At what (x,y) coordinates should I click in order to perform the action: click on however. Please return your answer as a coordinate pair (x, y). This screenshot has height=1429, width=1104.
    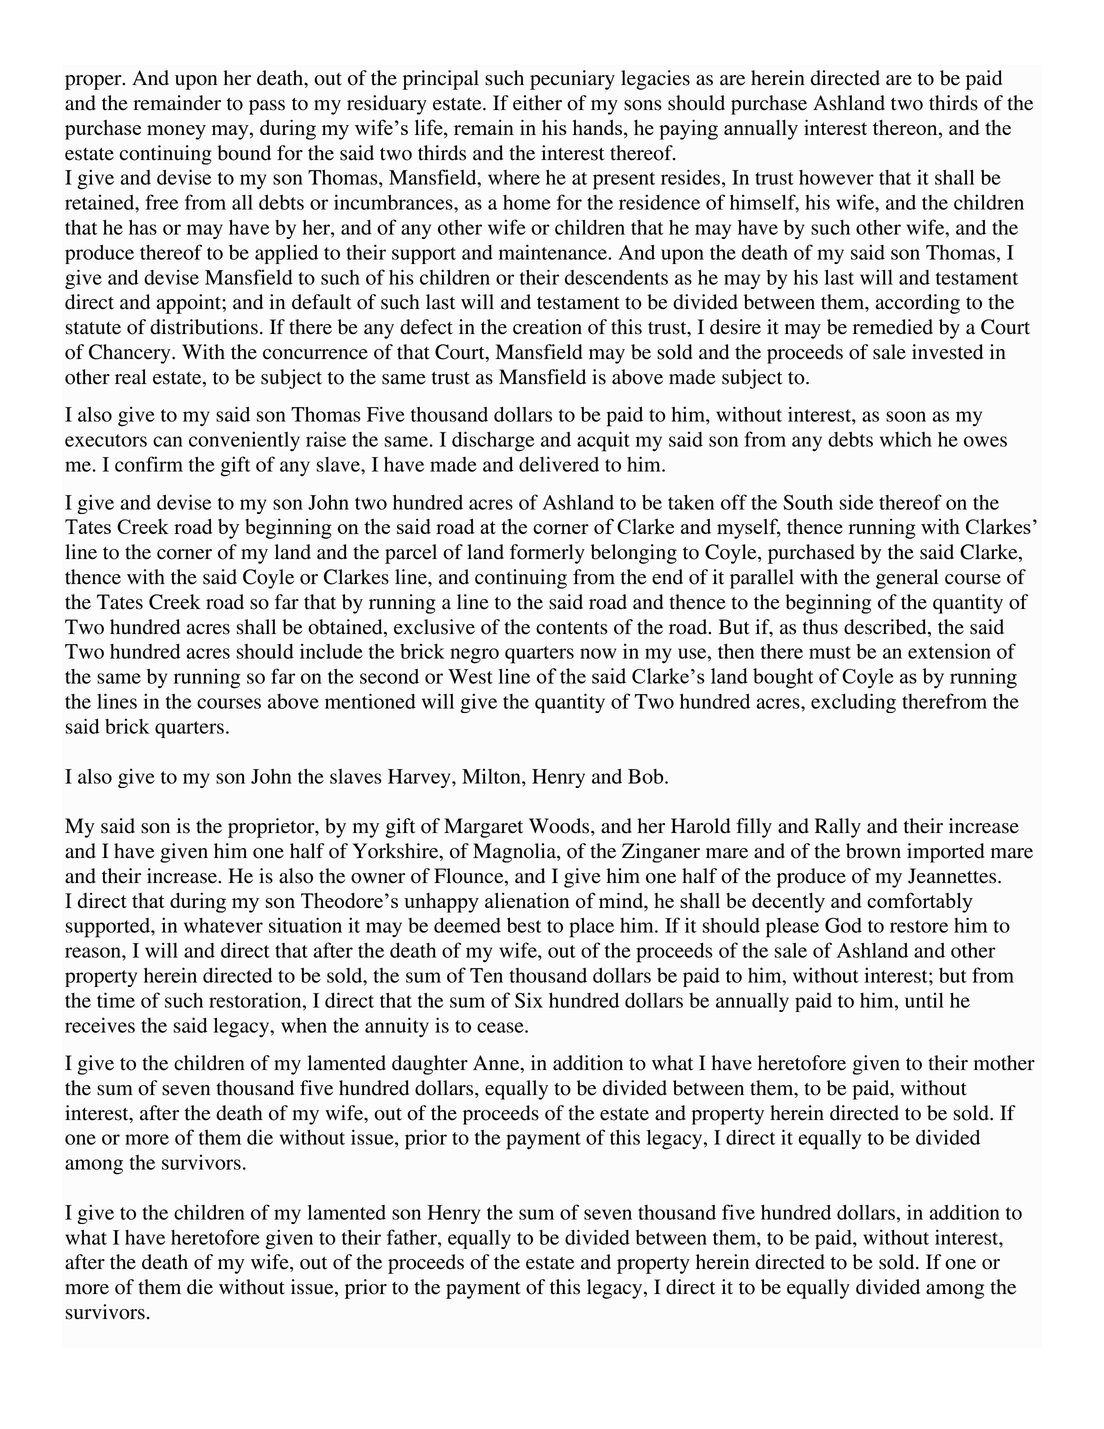
    Looking at the image, I should click on (836, 177).
